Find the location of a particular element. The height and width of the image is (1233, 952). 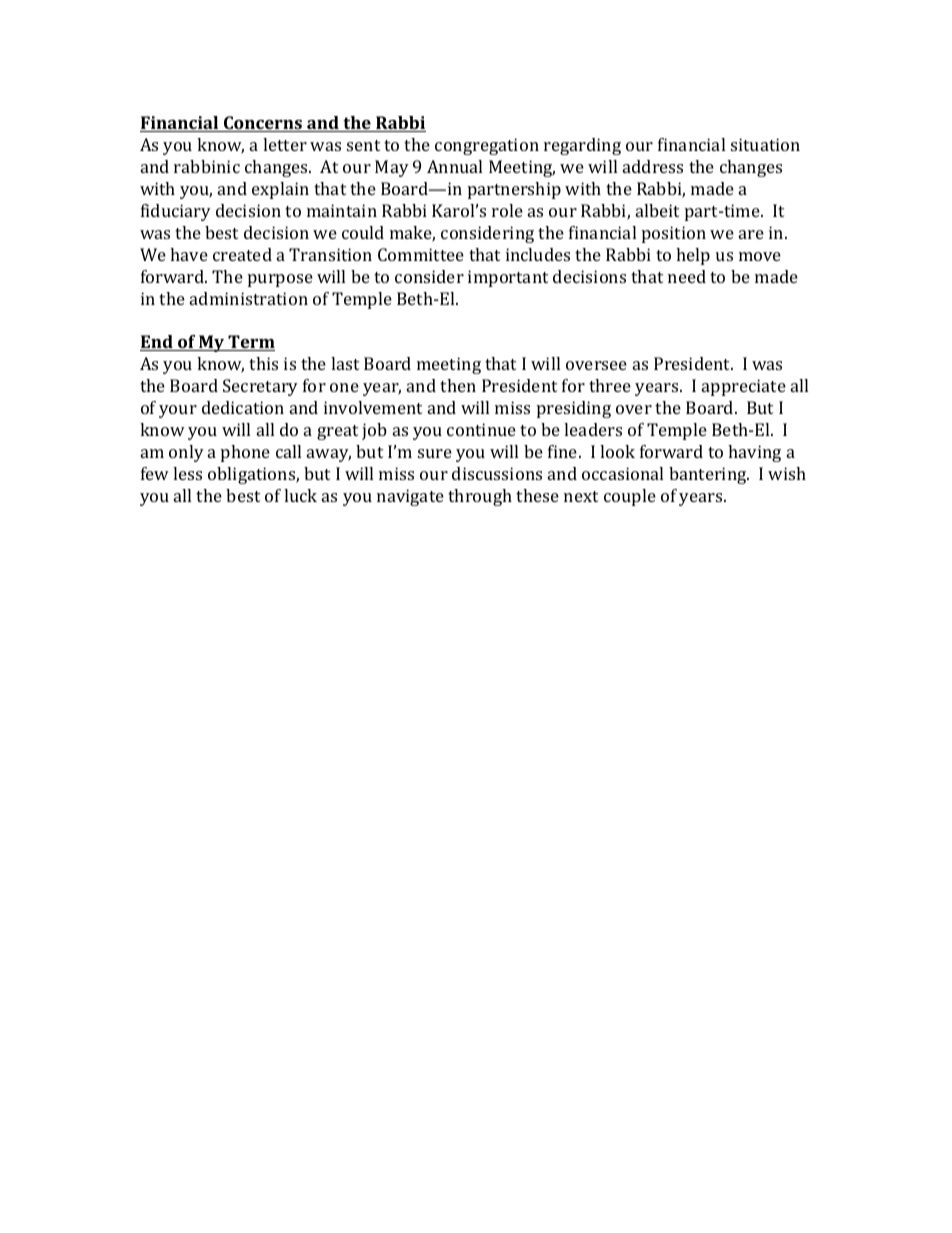

important is located at coordinates (508, 278).
